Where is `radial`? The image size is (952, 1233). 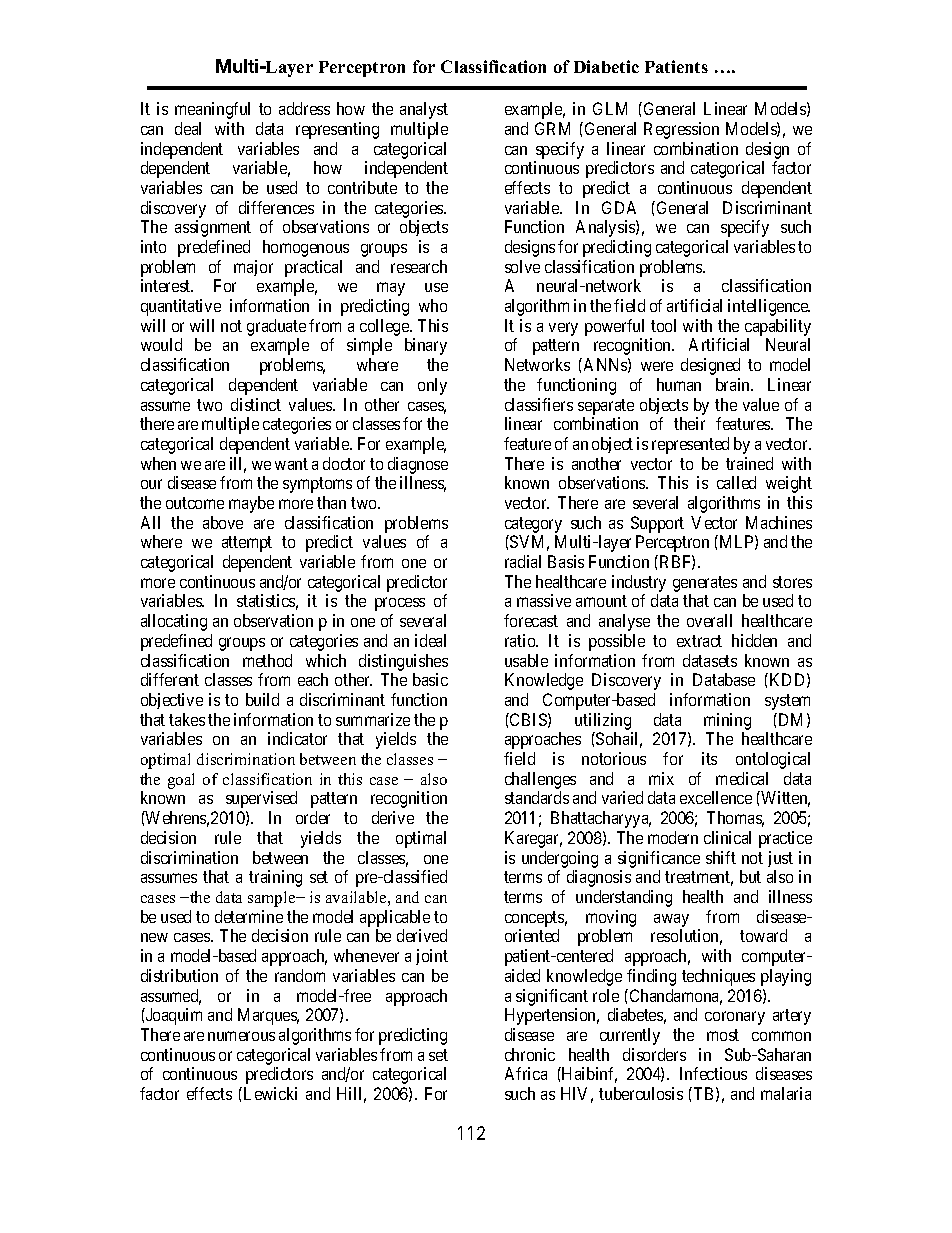
radial is located at coordinates (523, 561).
